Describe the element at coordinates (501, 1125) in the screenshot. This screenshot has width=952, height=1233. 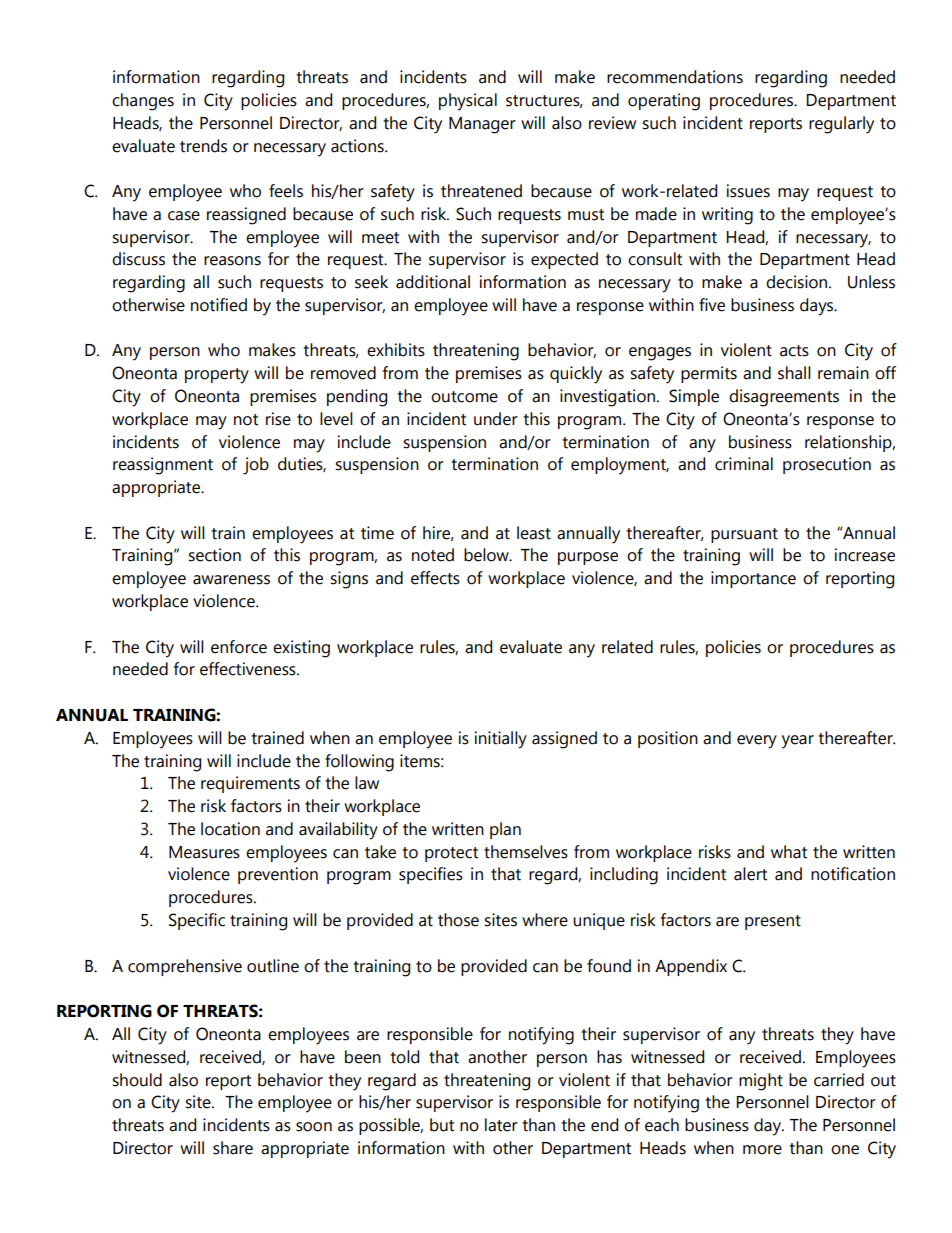
I see `later` at that location.
